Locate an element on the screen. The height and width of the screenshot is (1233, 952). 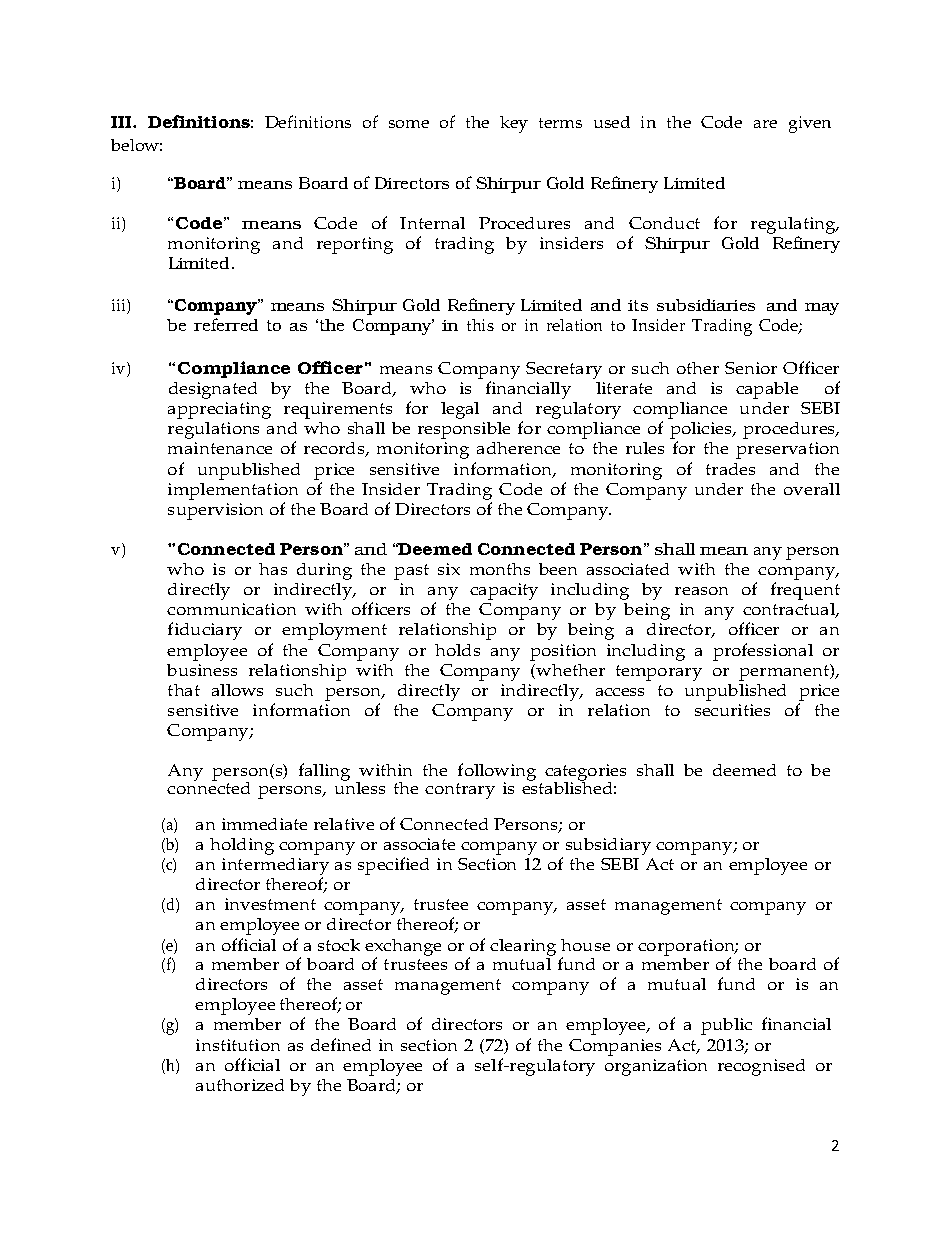
key is located at coordinates (514, 124).
